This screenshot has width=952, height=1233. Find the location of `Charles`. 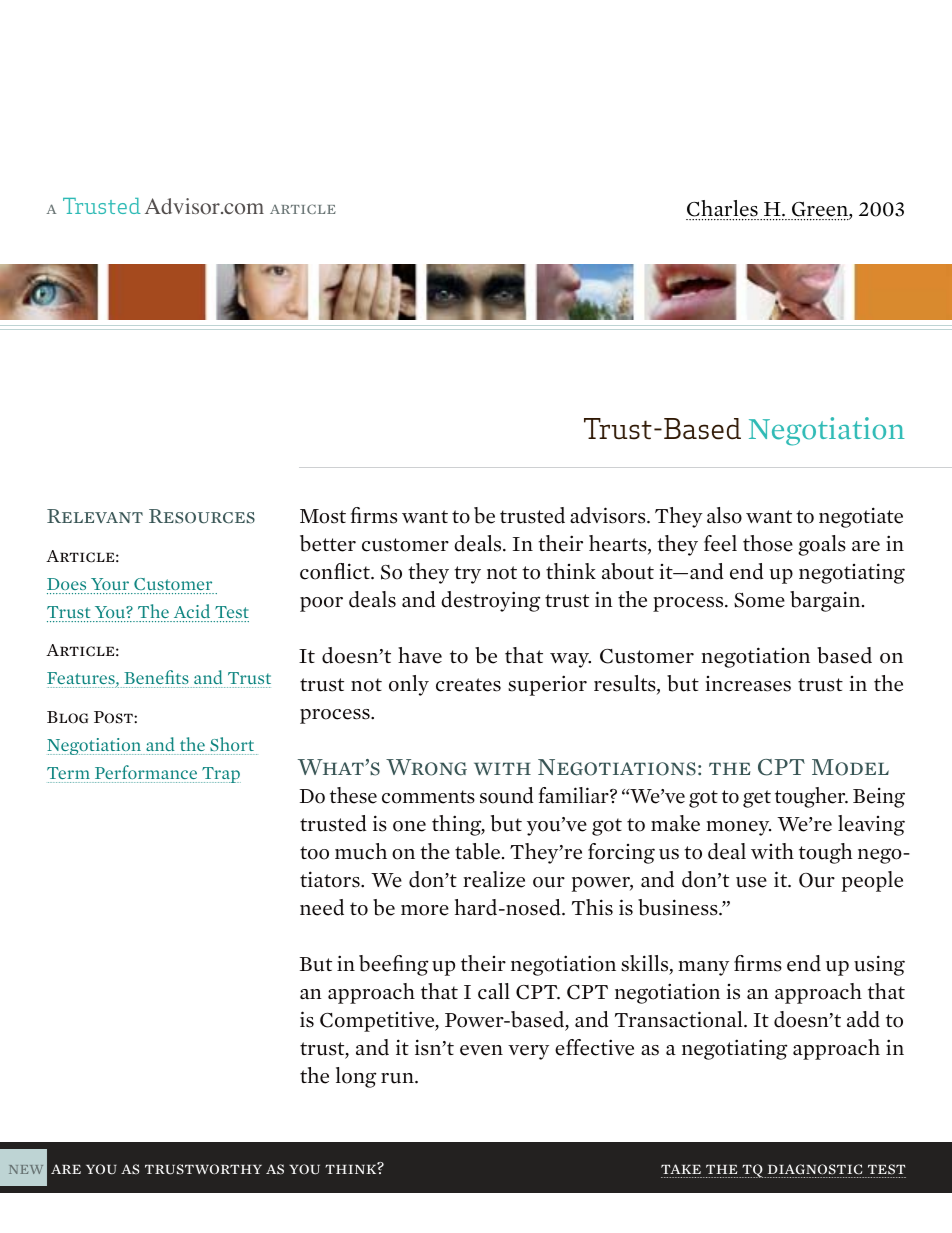

Charles is located at coordinates (722, 208).
